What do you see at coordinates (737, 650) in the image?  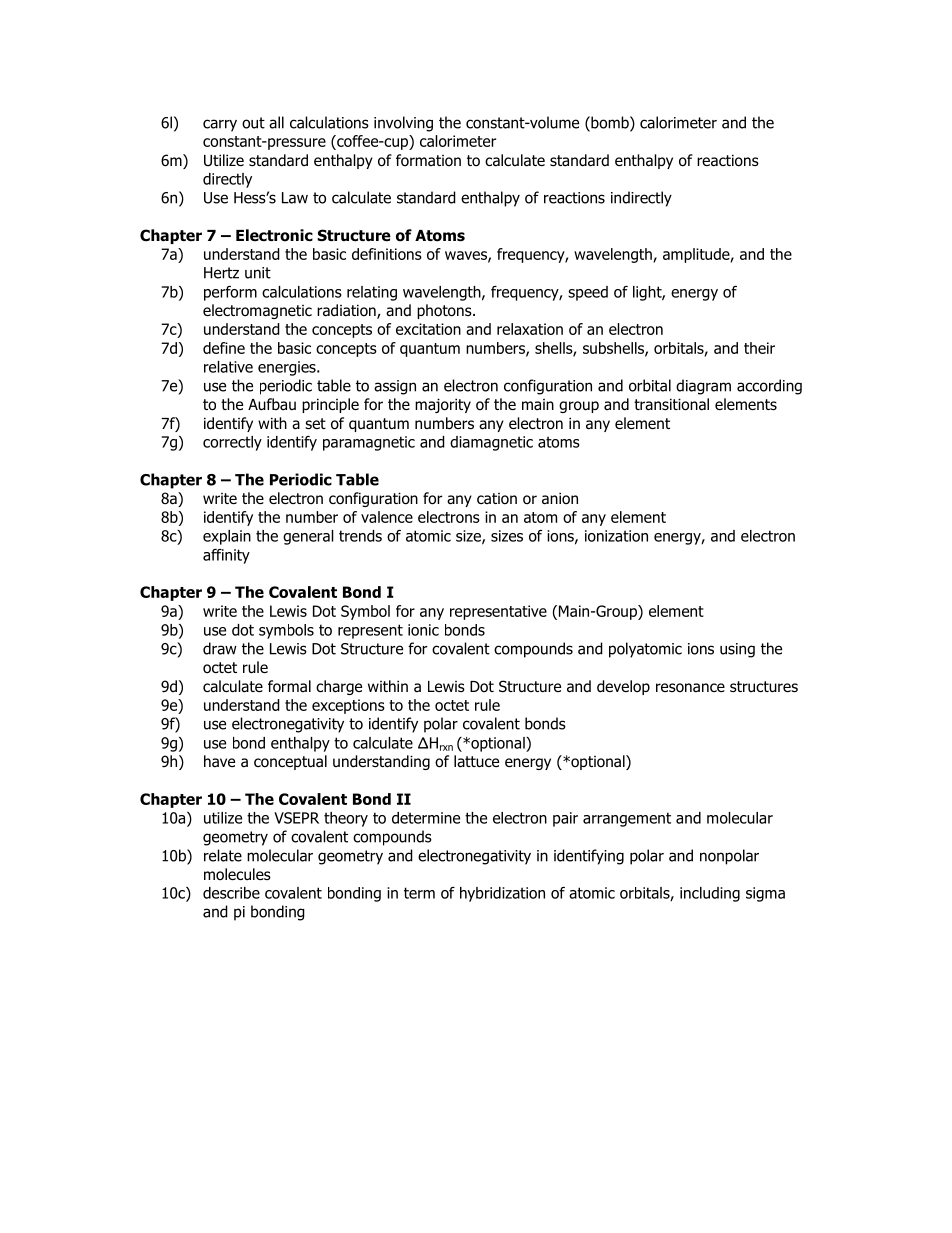 I see `using` at bounding box center [737, 650].
